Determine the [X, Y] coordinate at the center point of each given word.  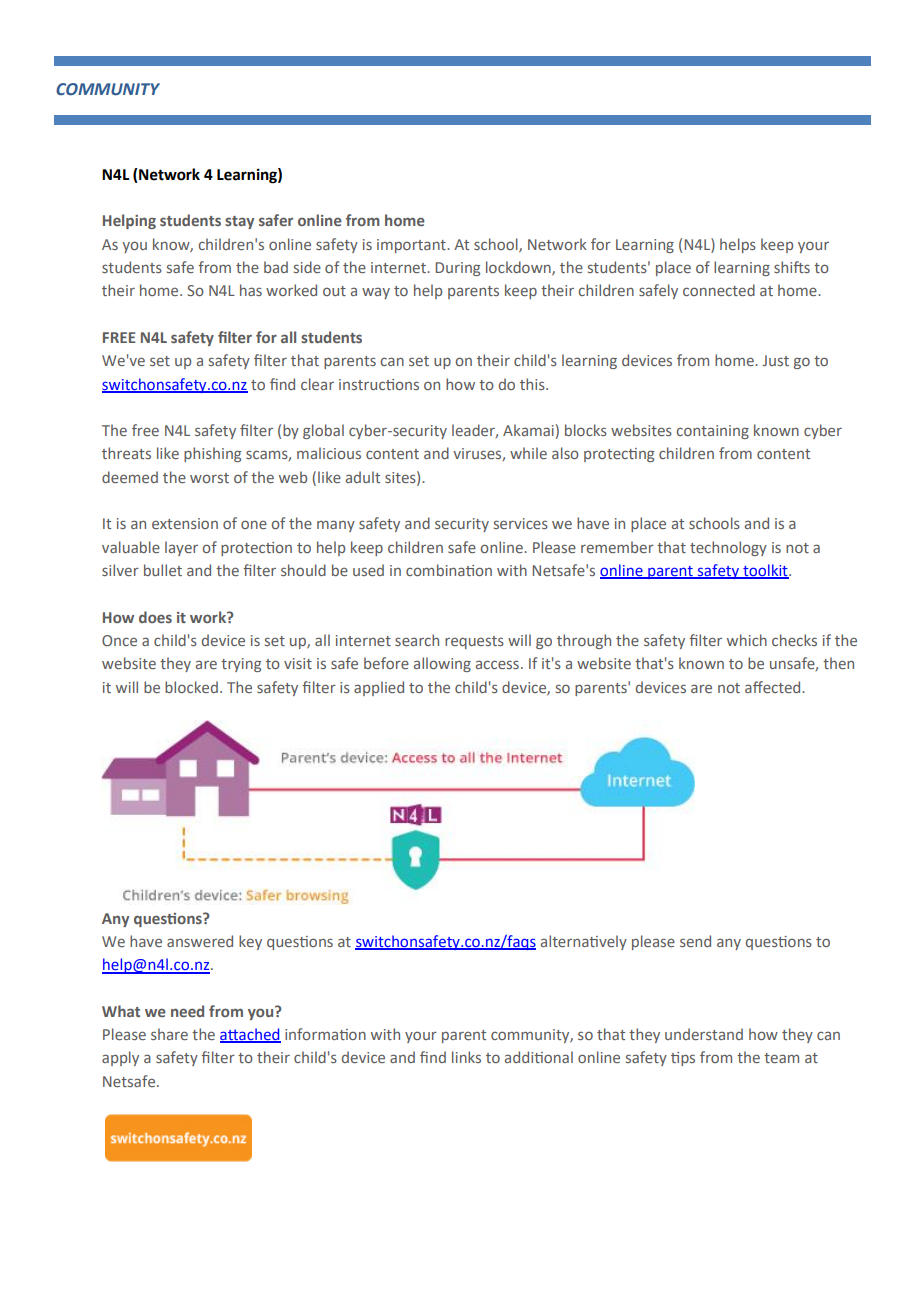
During [457, 269]
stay [239, 222]
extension [185, 523]
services [521, 523]
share [169, 1034]
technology [728, 548]
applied [379, 688]
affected [774, 687]
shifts [792, 267]
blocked [191, 687]
